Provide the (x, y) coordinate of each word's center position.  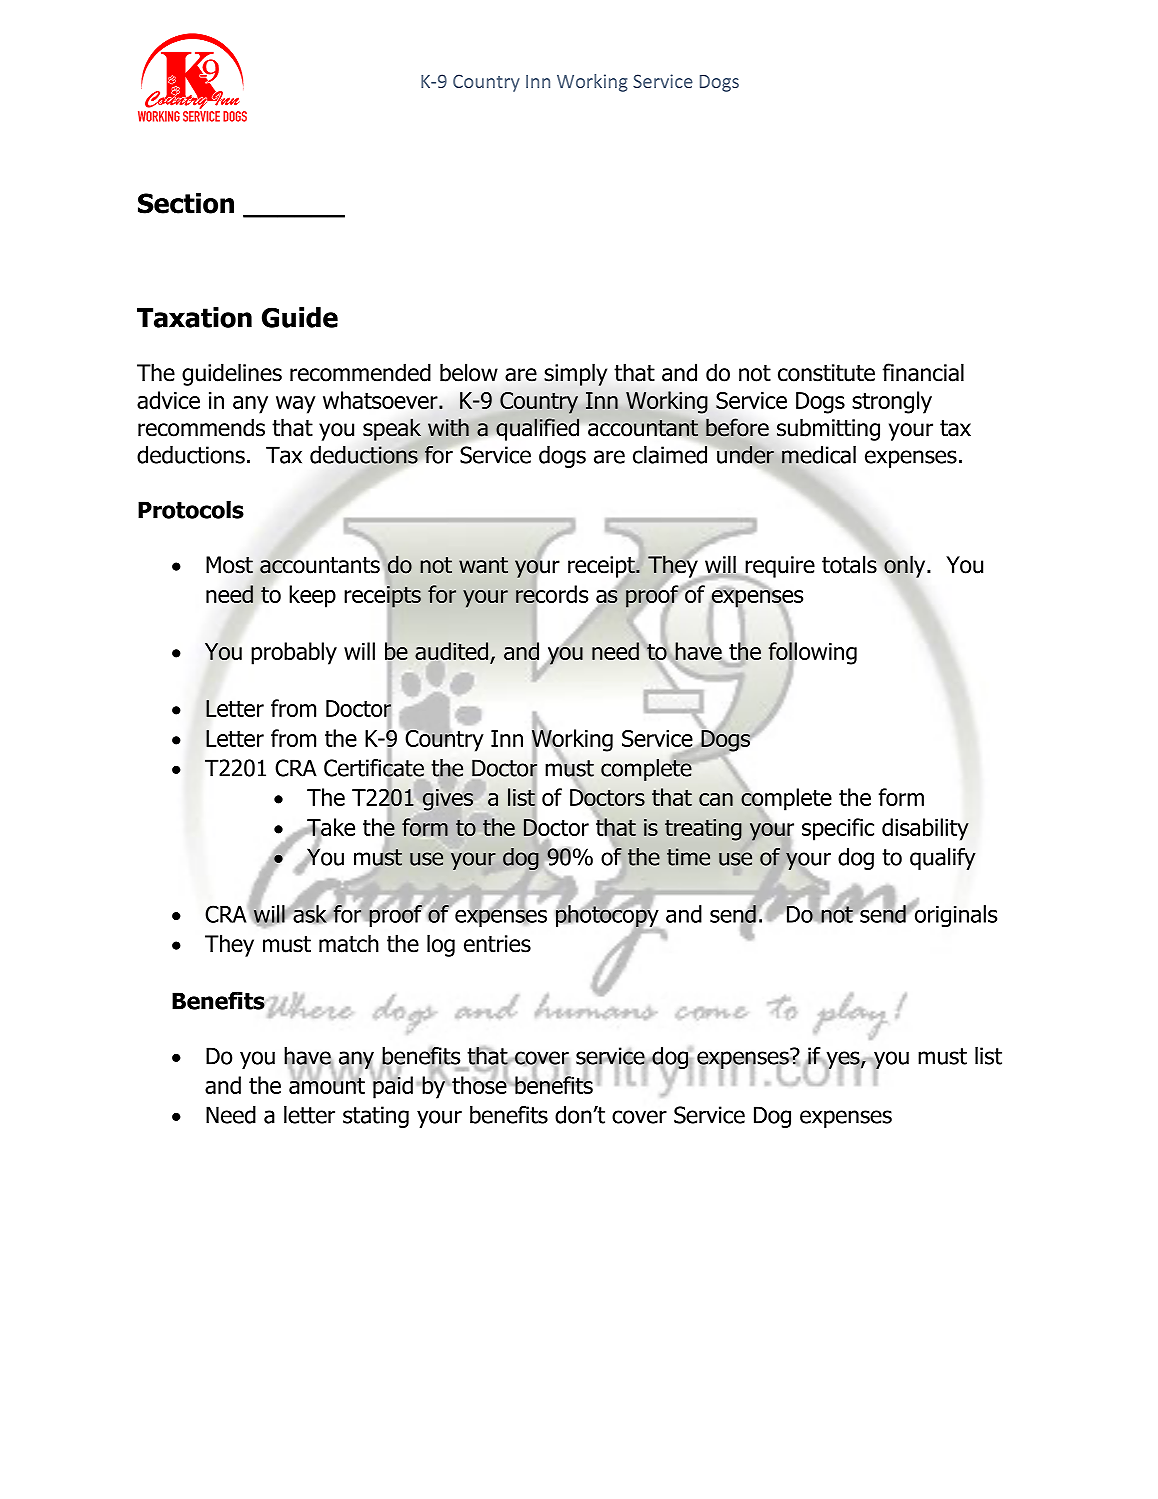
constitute (826, 373)
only (906, 566)
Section (186, 203)
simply (575, 374)
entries (497, 944)
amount (327, 1084)
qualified (537, 429)
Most (229, 565)
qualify (943, 859)
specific (838, 829)
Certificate (374, 767)
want (483, 565)
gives (448, 800)
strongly (892, 402)
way (296, 405)
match (349, 943)
